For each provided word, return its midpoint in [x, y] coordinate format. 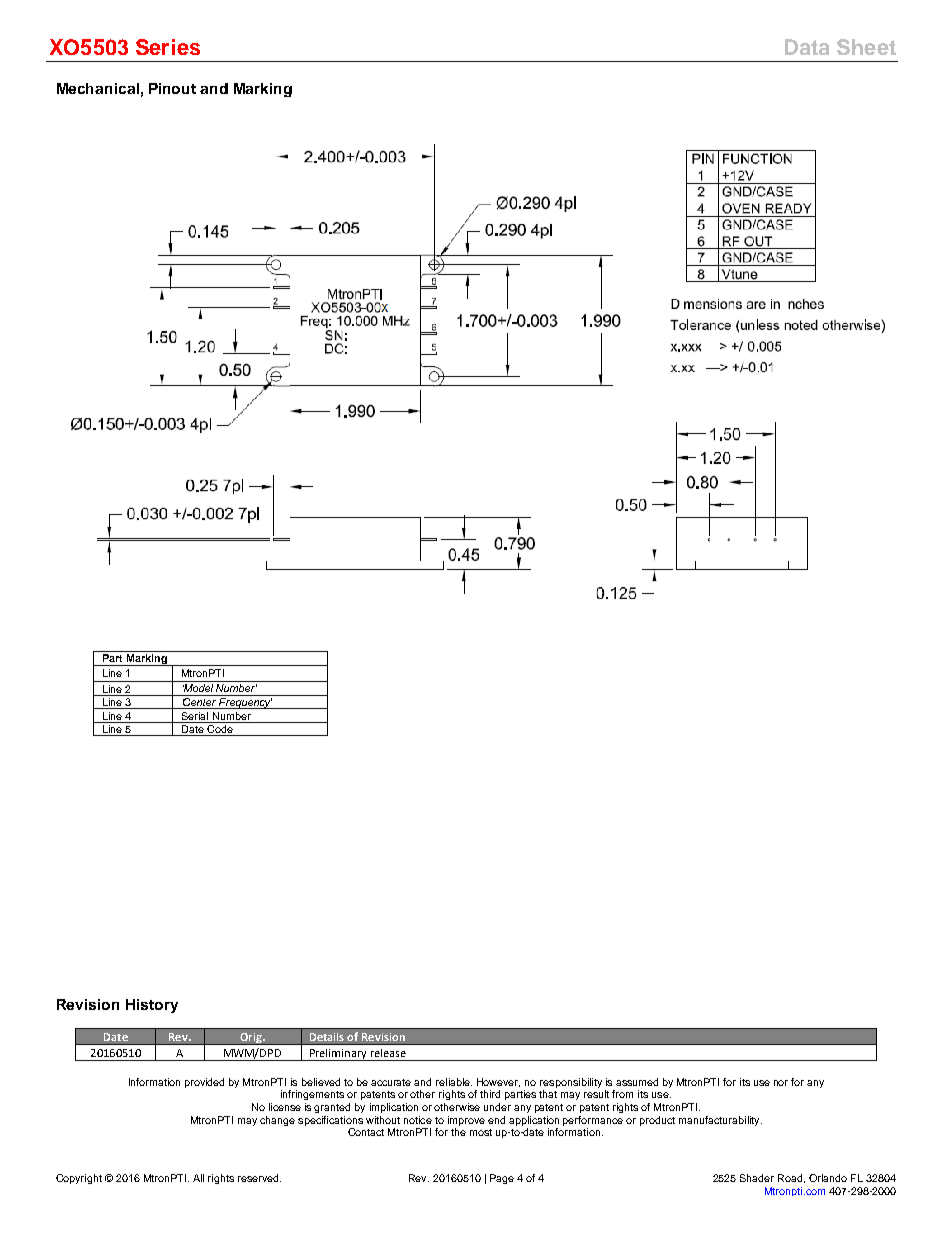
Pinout [172, 88]
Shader [757, 1178]
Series [168, 47]
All [198, 1178]
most [481, 1132]
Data [807, 47]
